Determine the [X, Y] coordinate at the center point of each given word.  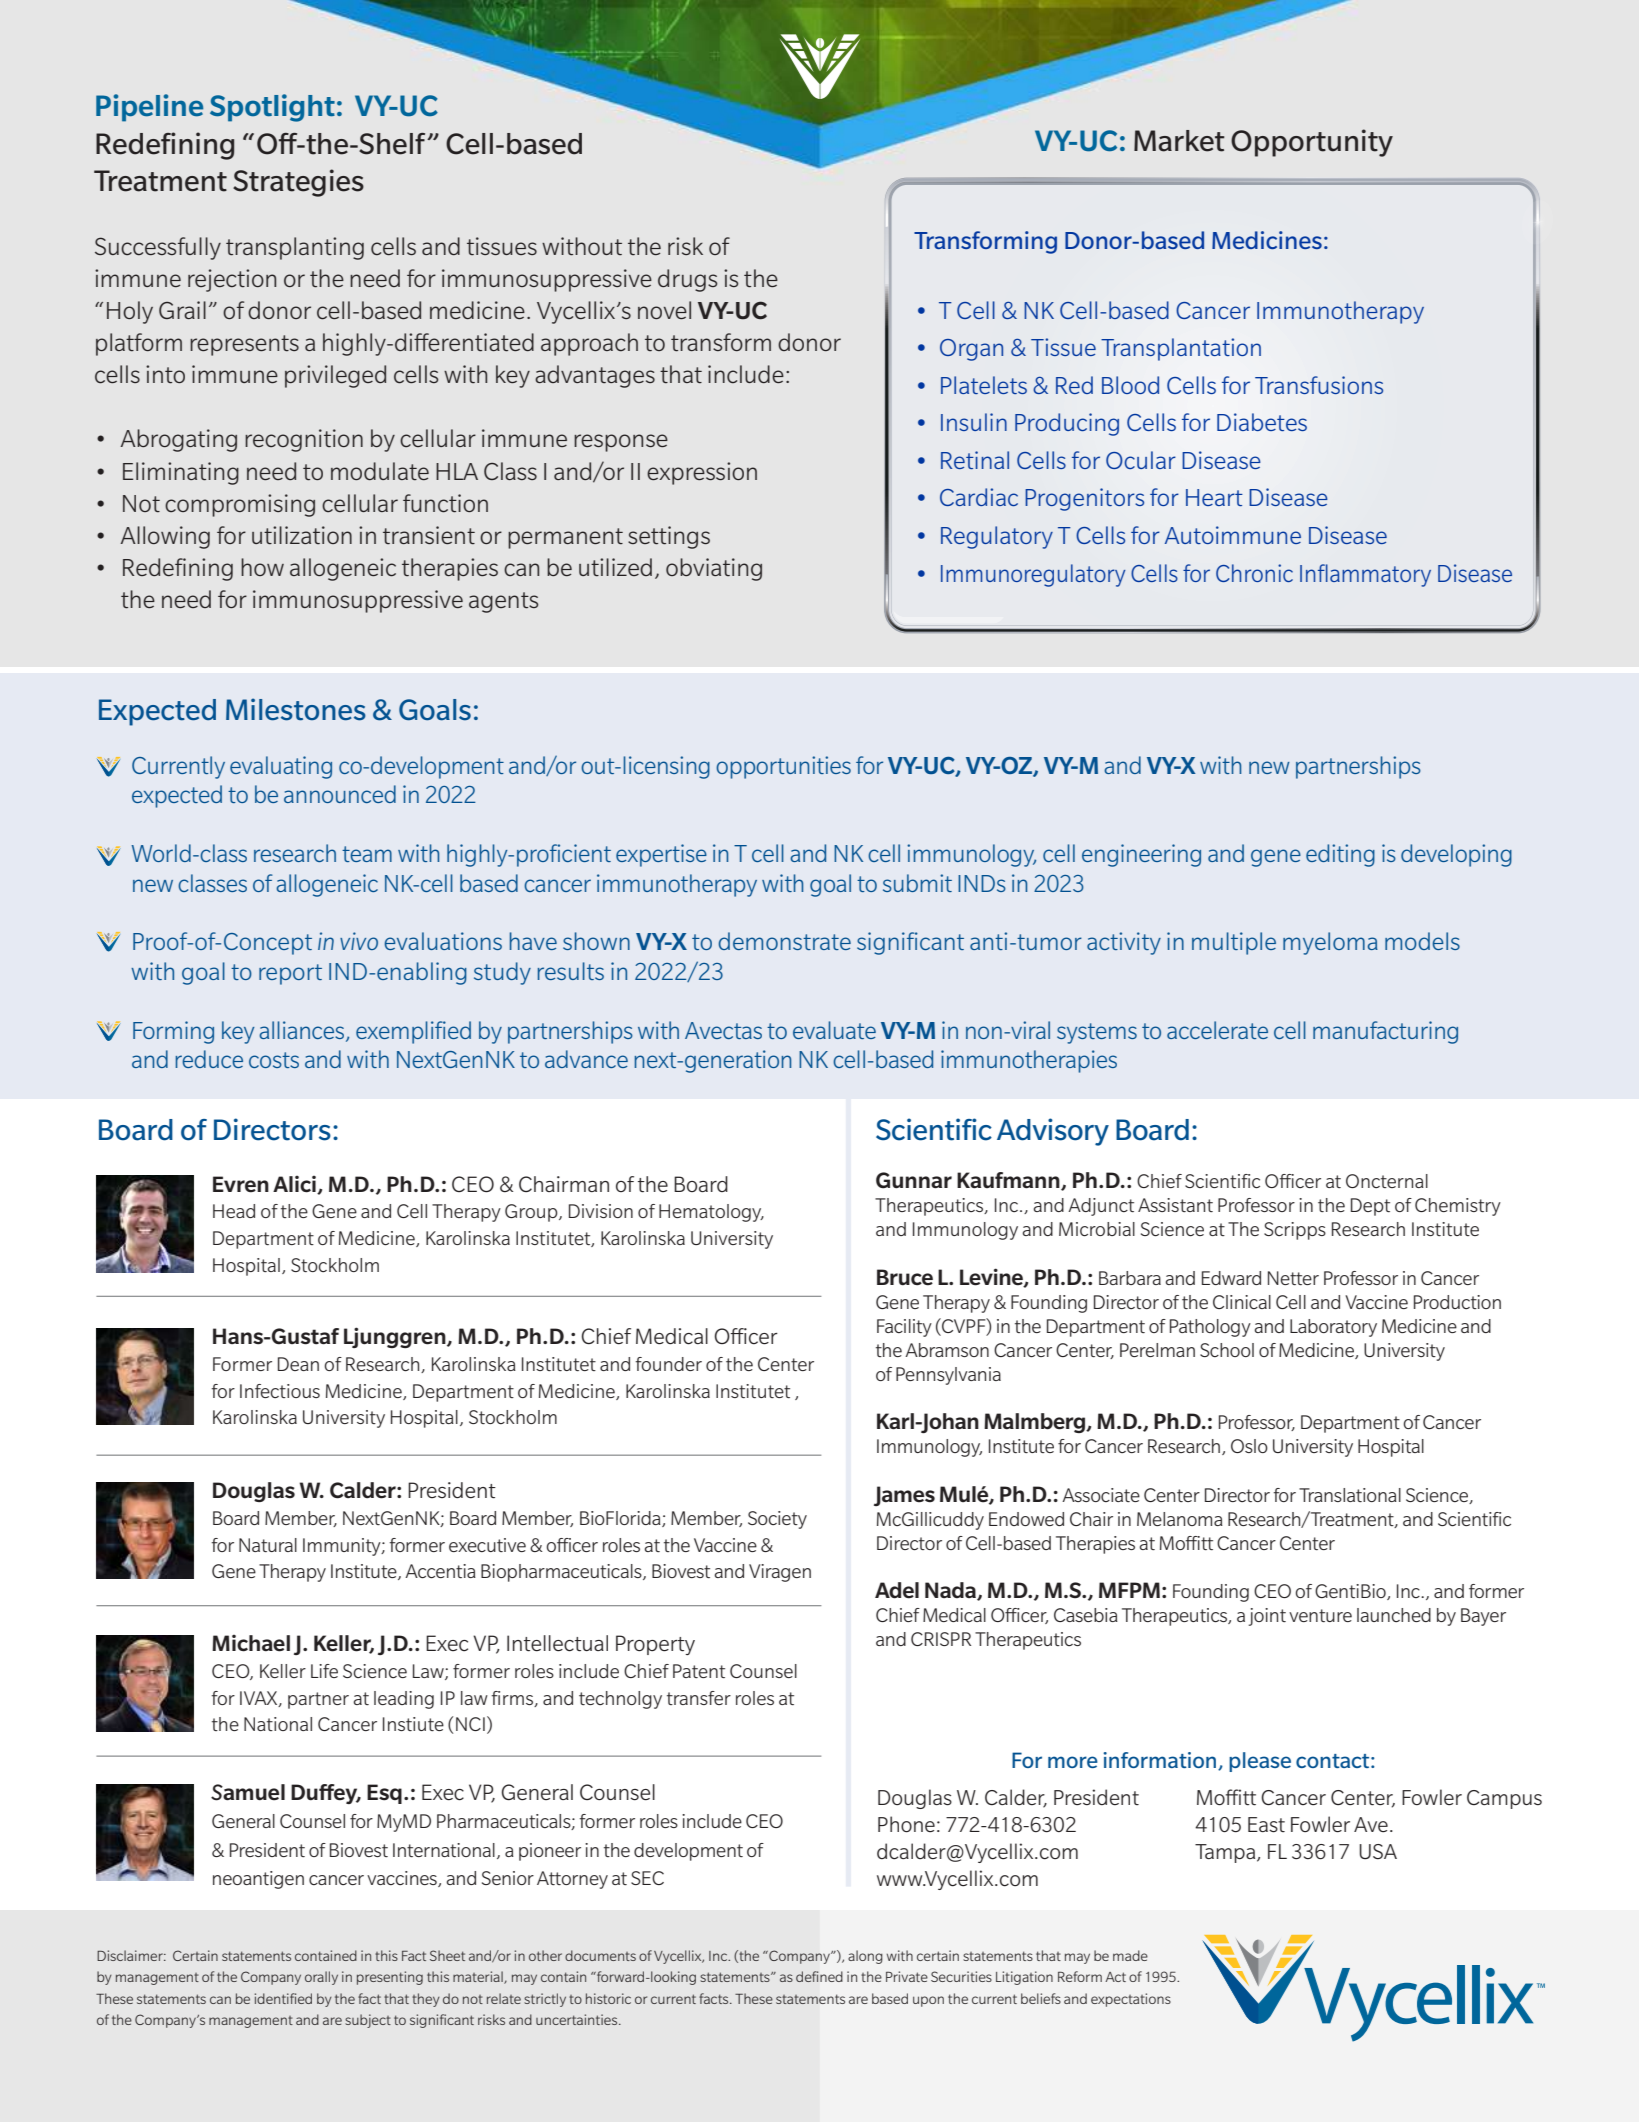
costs [274, 1060]
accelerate [1217, 1030]
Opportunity [1312, 143]
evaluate [834, 1030]
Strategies [298, 183]
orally [321, 1978]
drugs [687, 280]
